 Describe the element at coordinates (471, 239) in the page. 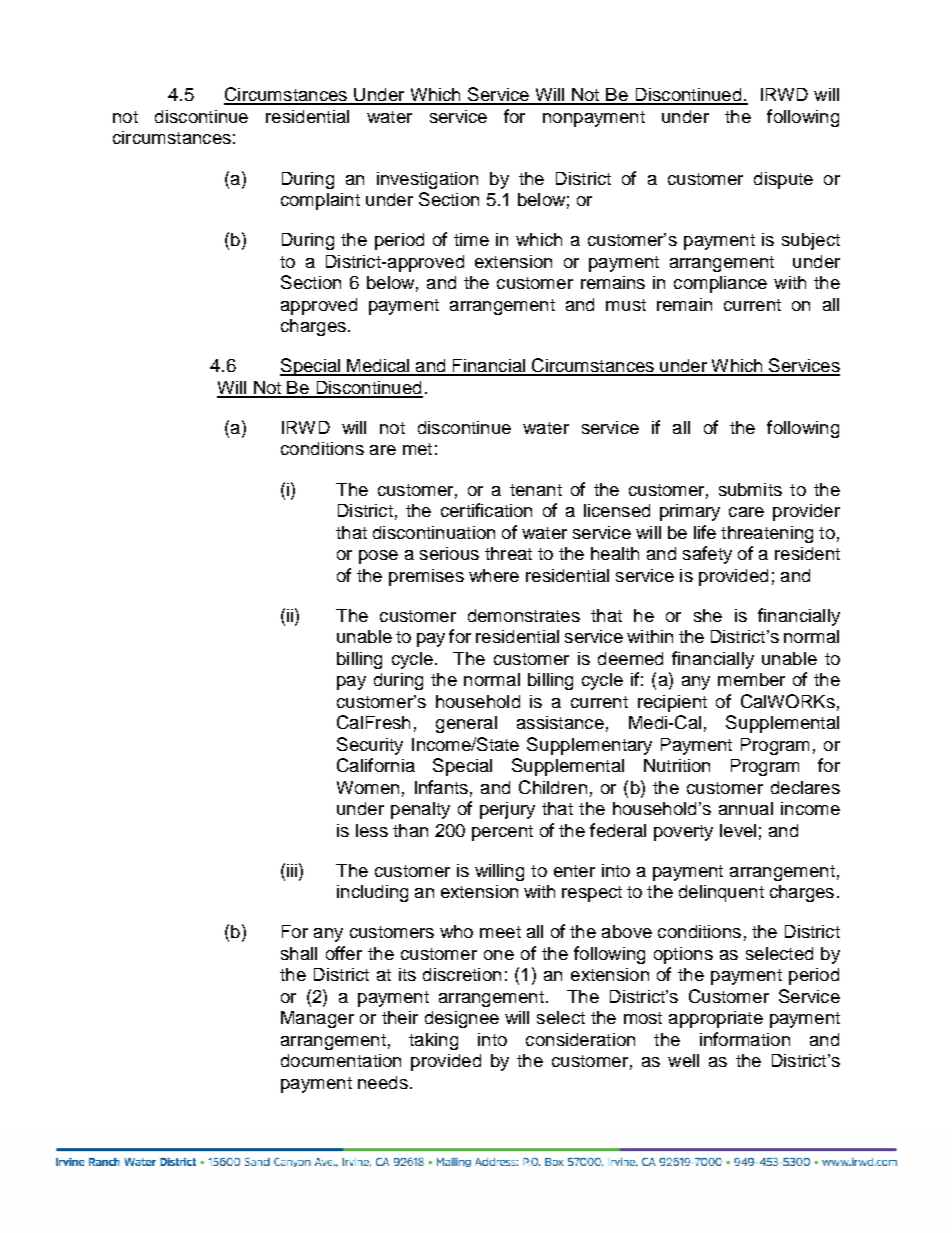

I see `time` at that location.
